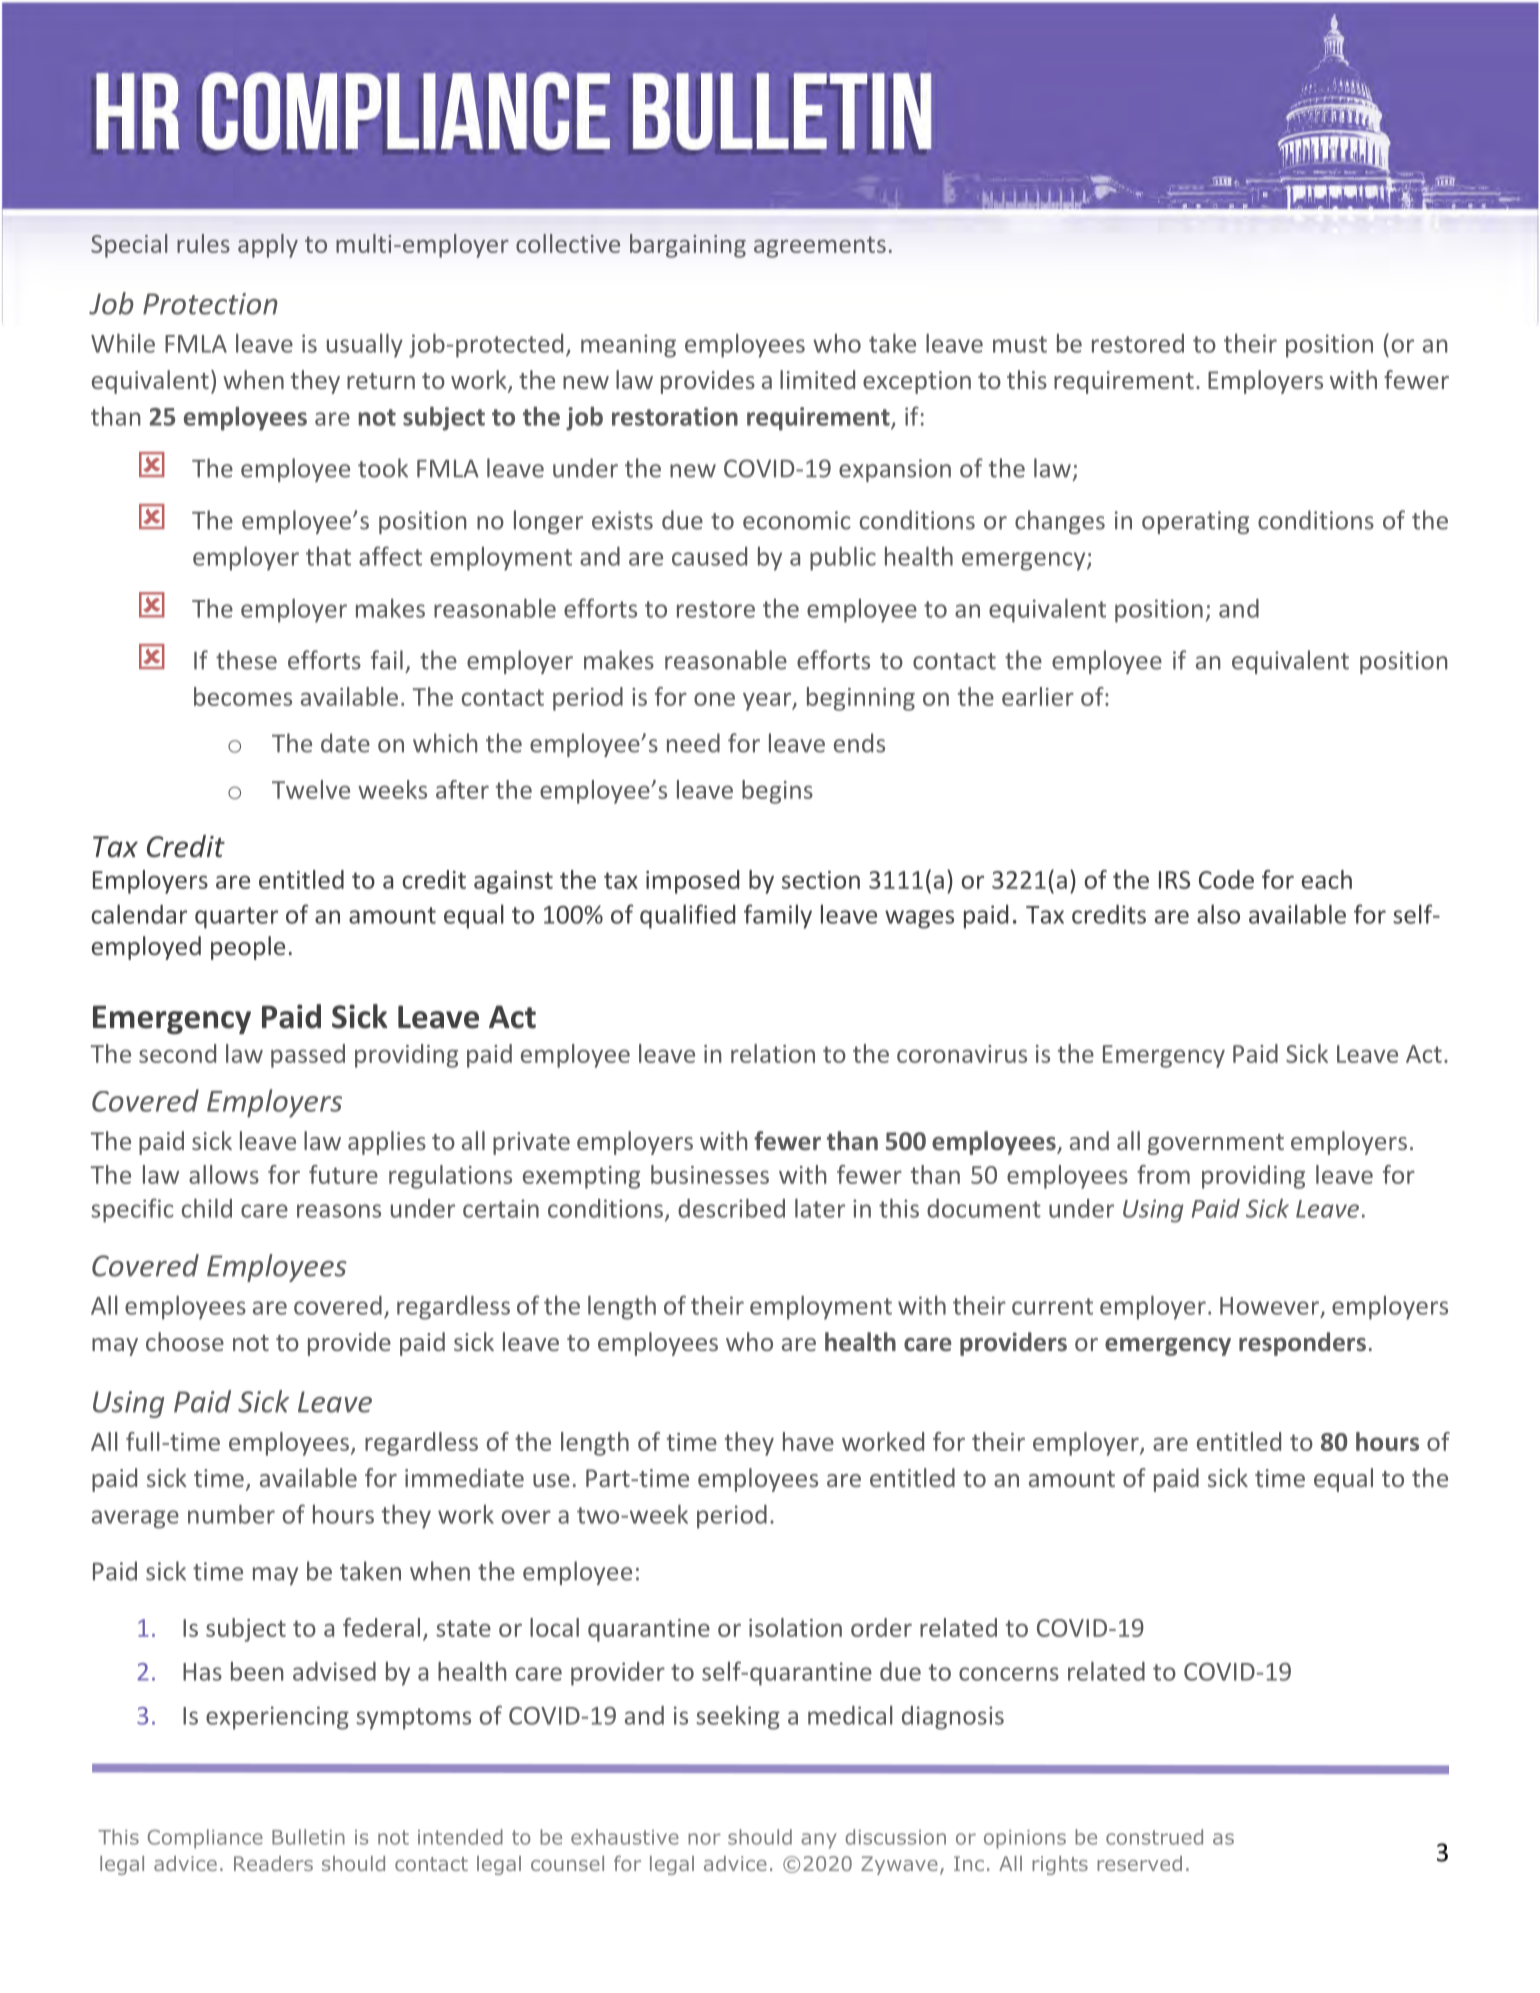  What do you see at coordinates (1174, 880) in the screenshot?
I see `IRS` at bounding box center [1174, 880].
